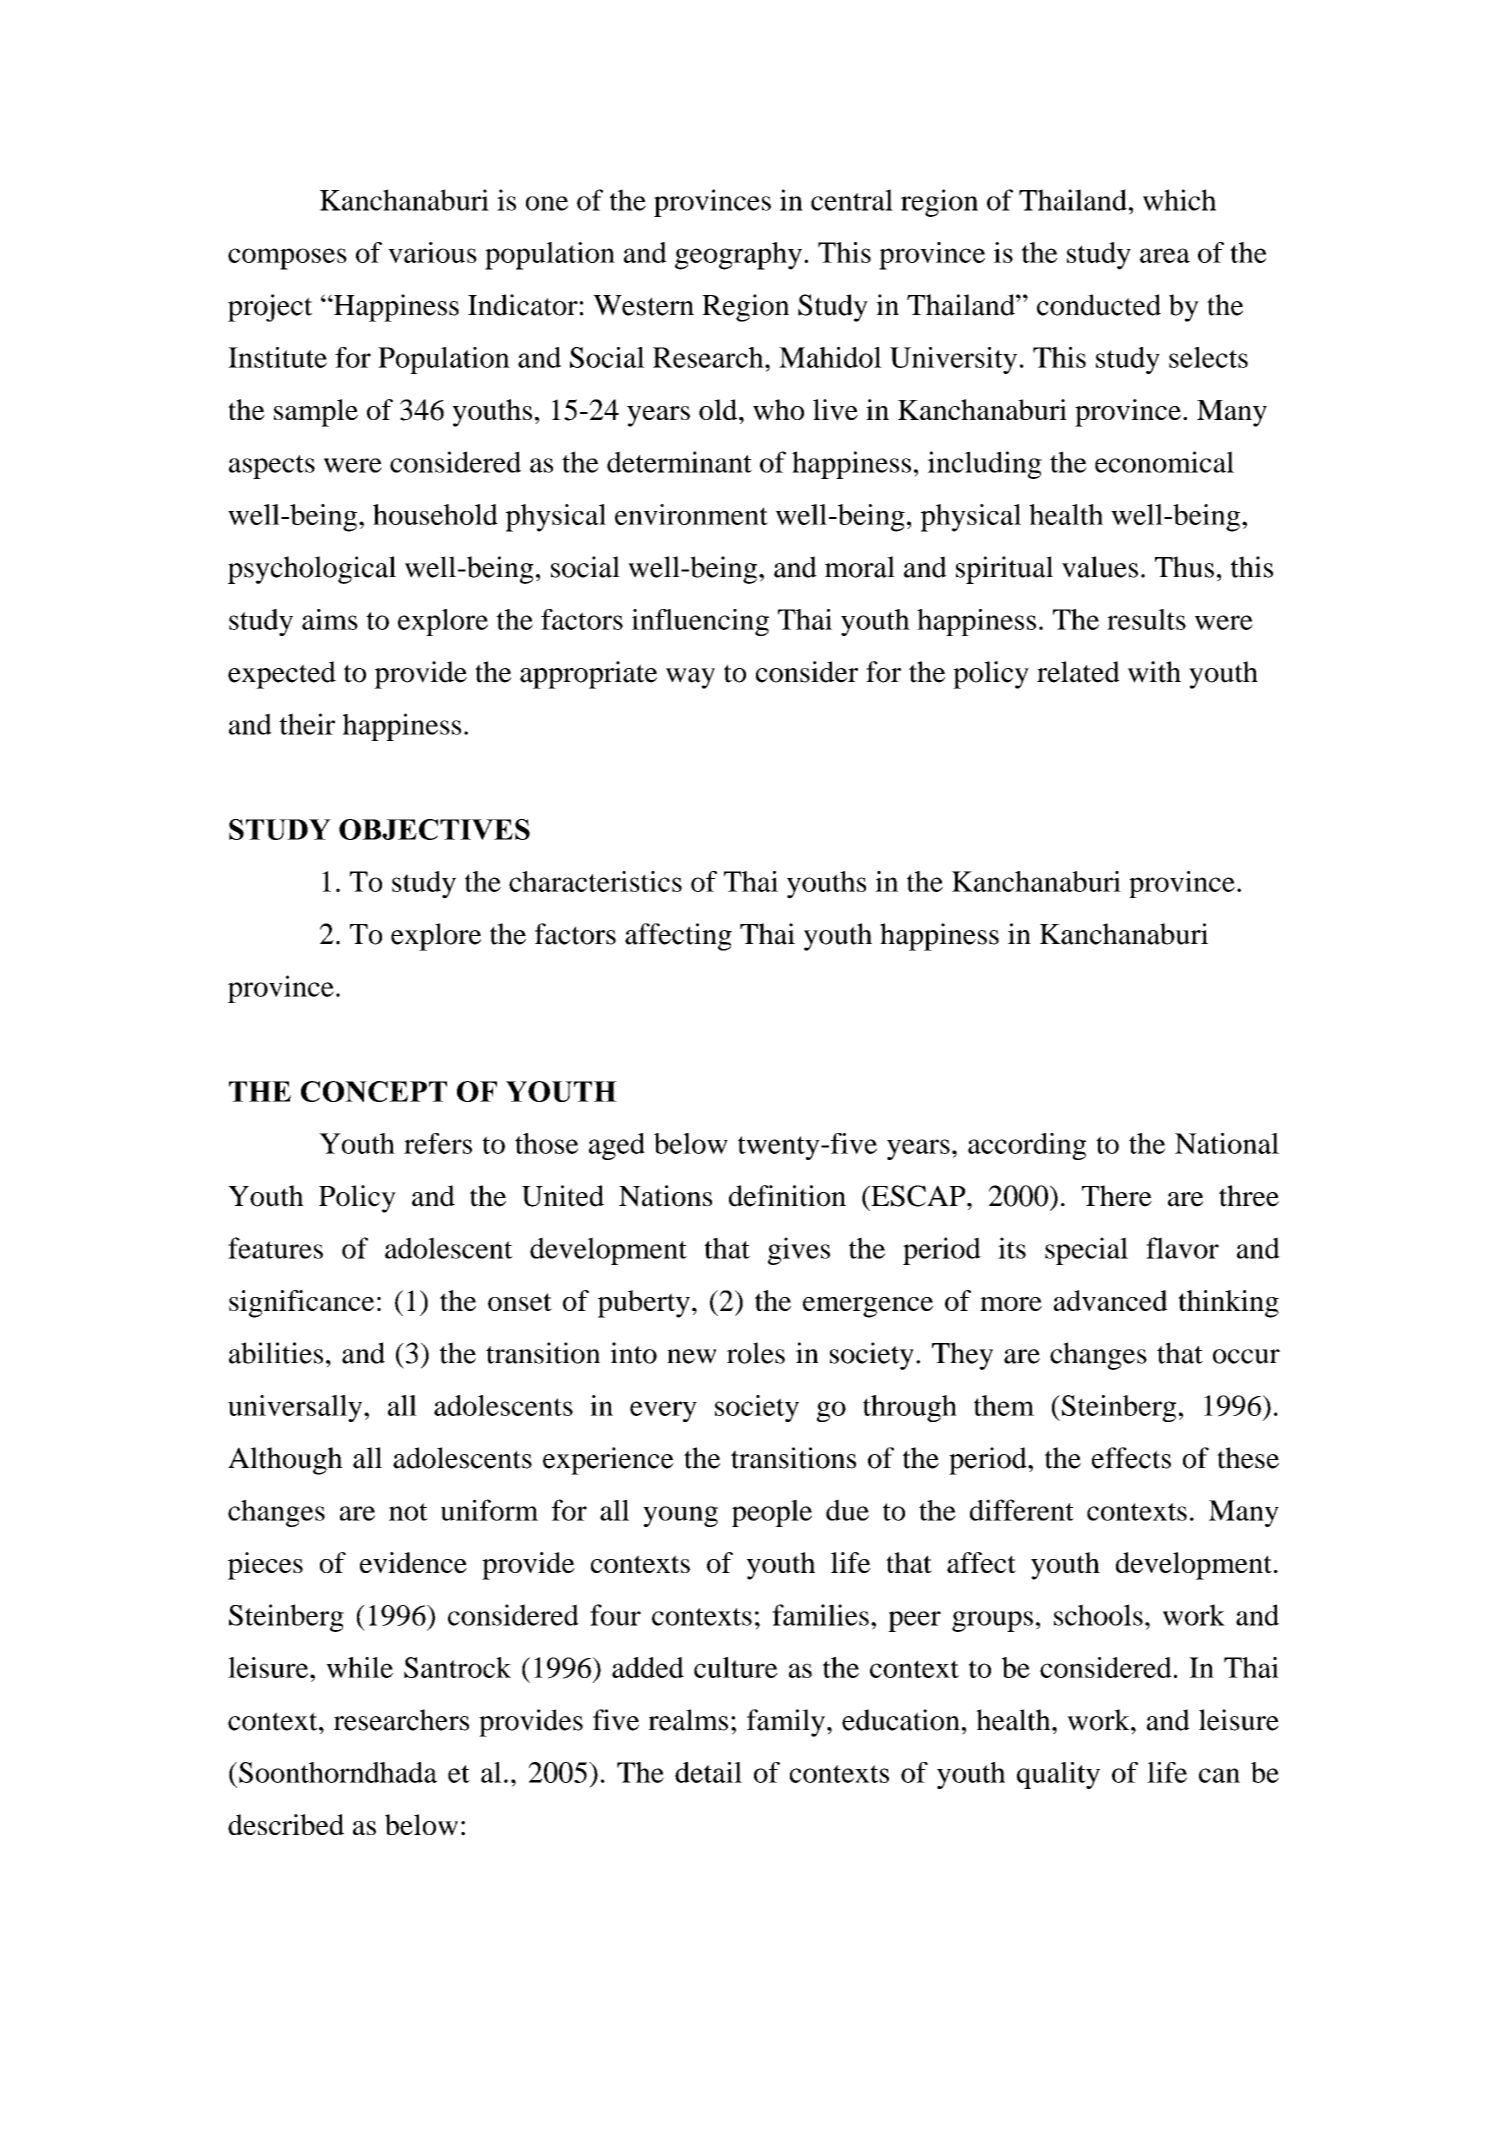 Image resolution: width=1507 pixels, height=2132 pixels. Describe the element at coordinates (738, 256) in the document. I see `geography` at that location.
